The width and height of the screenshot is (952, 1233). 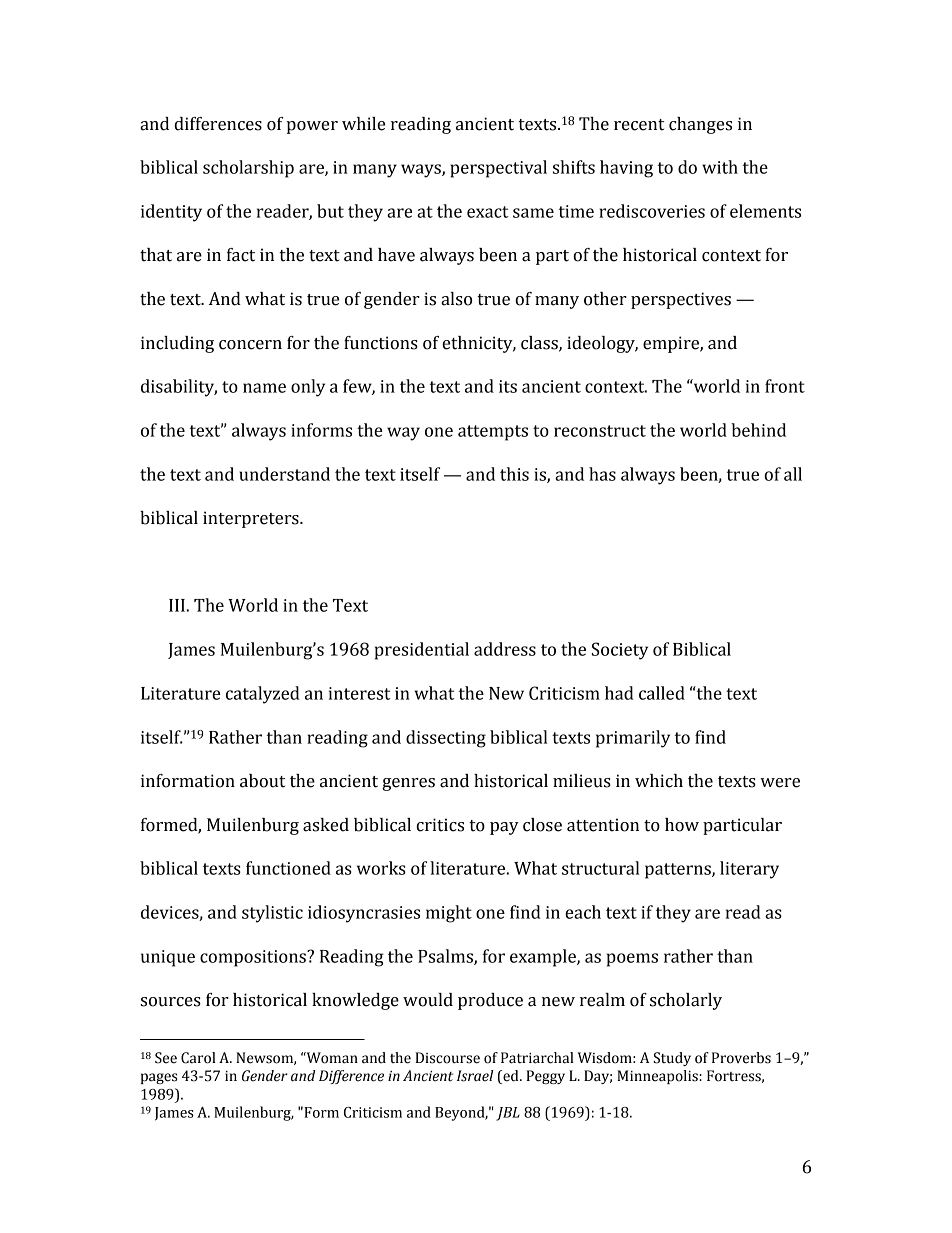 What do you see at coordinates (178, 605) in the screenshot?
I see `III` at bounding box center [178, 605].
